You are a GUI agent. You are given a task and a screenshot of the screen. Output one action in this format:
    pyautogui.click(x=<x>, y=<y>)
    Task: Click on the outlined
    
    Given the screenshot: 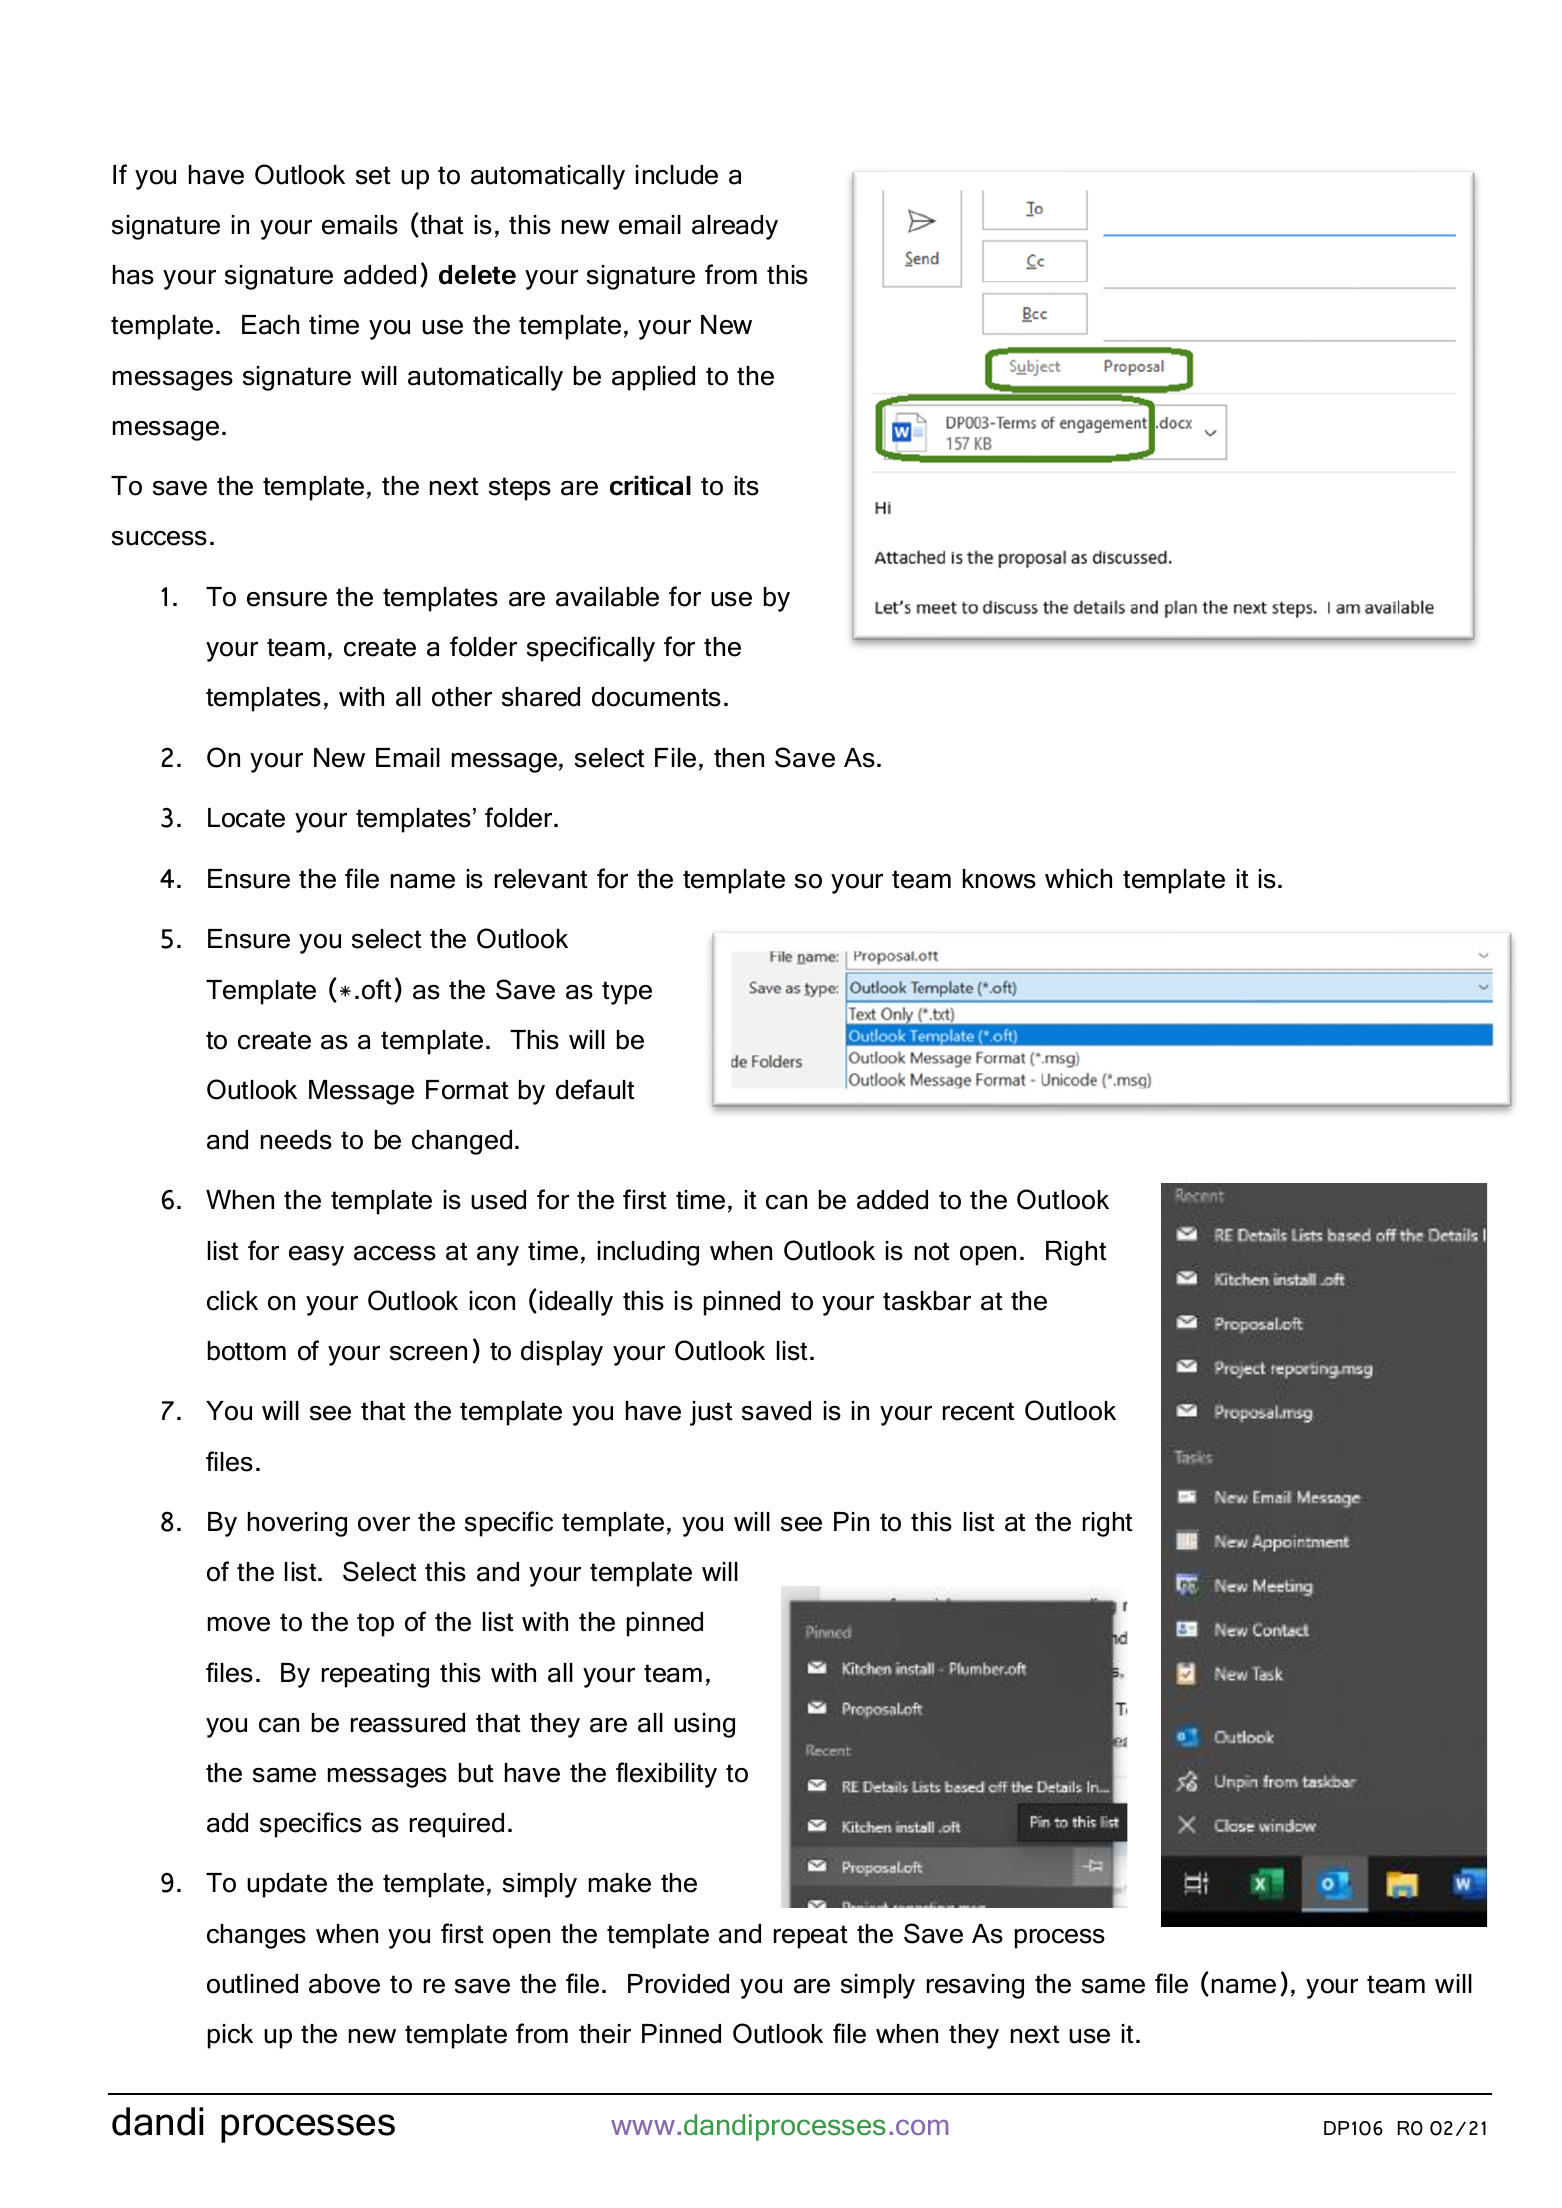 What is the action you would take?
    pyautogui.click(x=252, y=1984)
